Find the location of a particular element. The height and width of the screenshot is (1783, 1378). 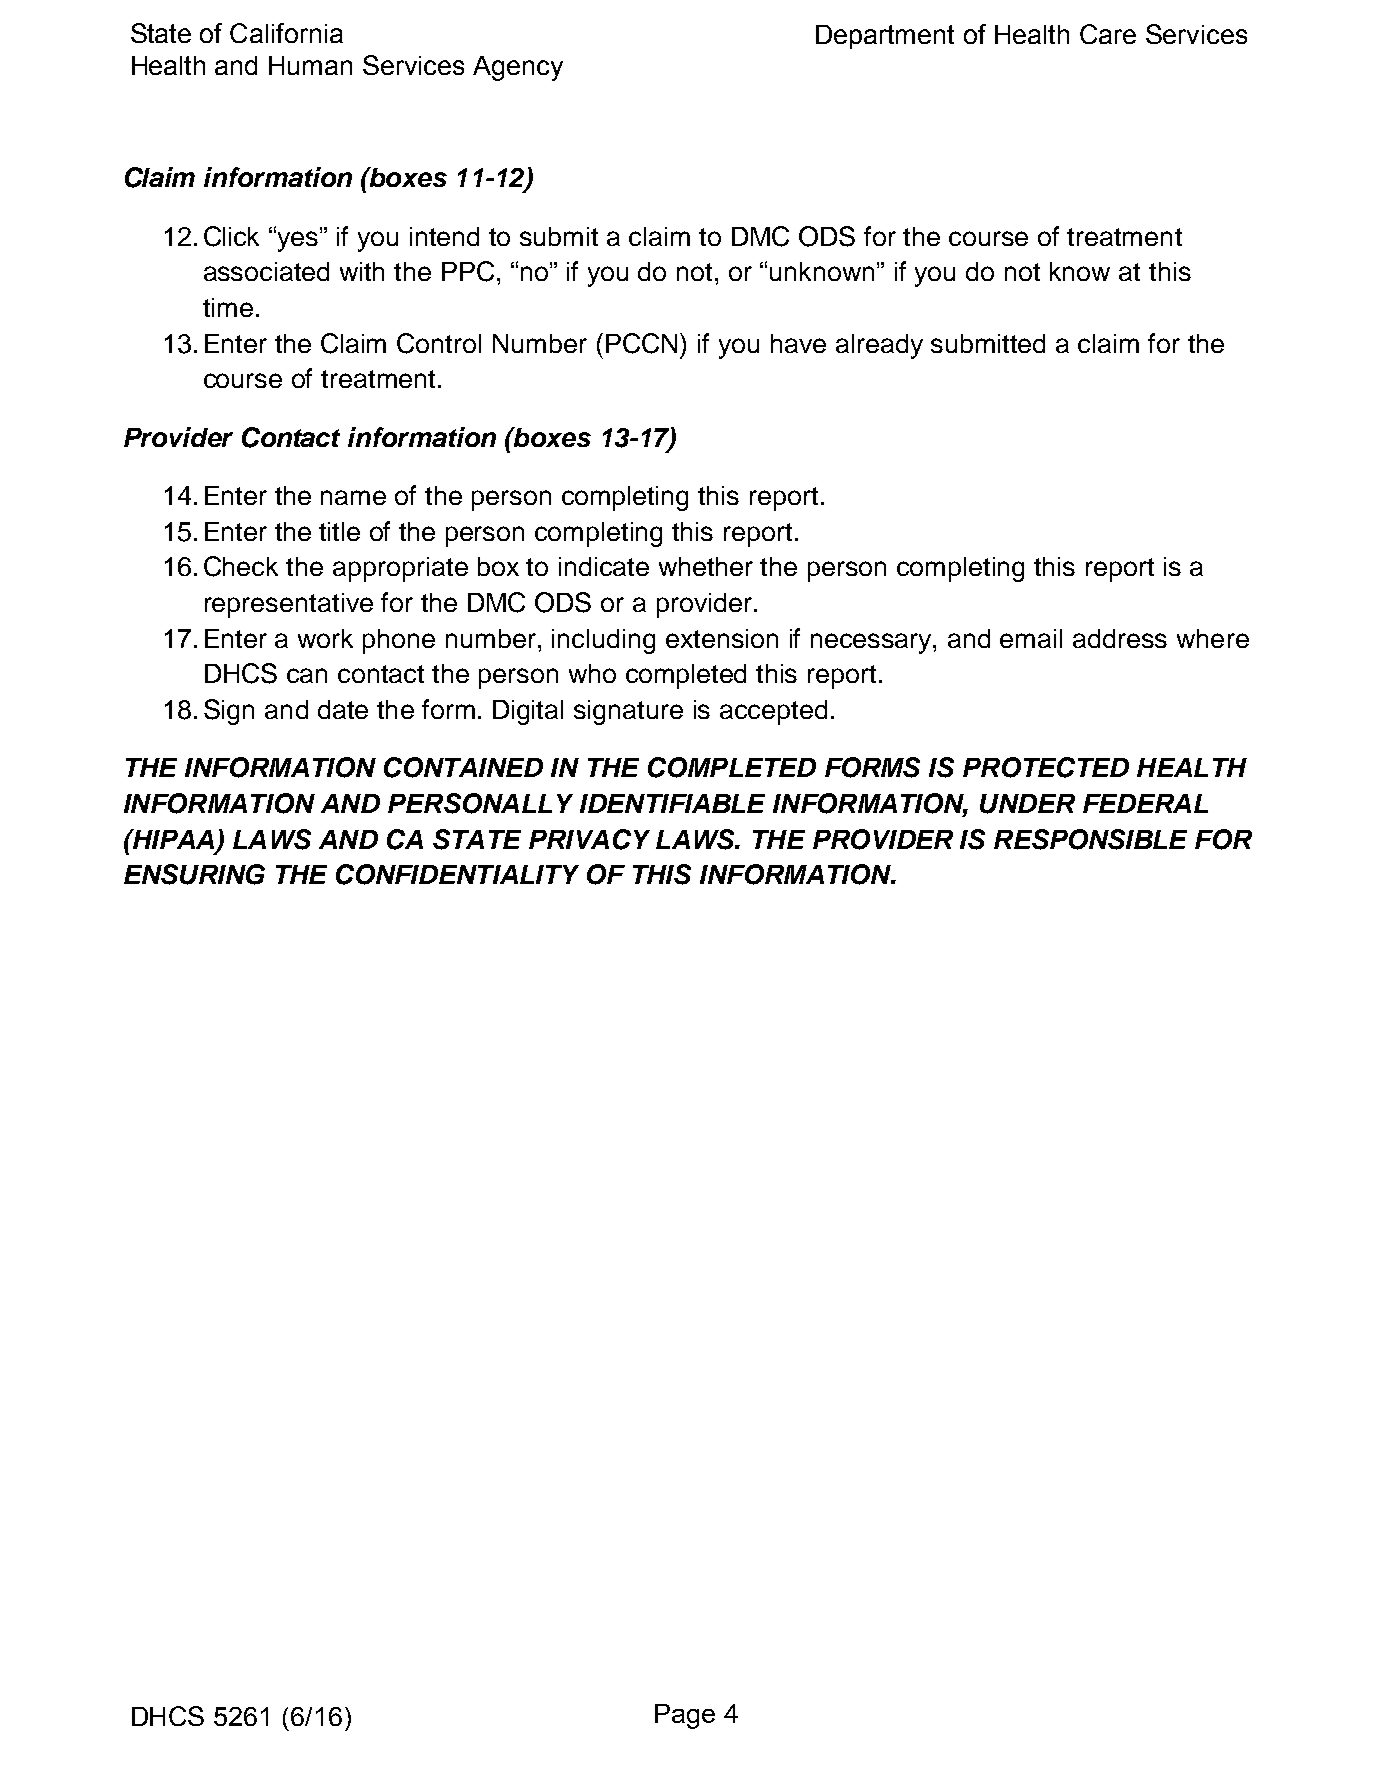

ENSURING is located at coordinates (194, 874).
